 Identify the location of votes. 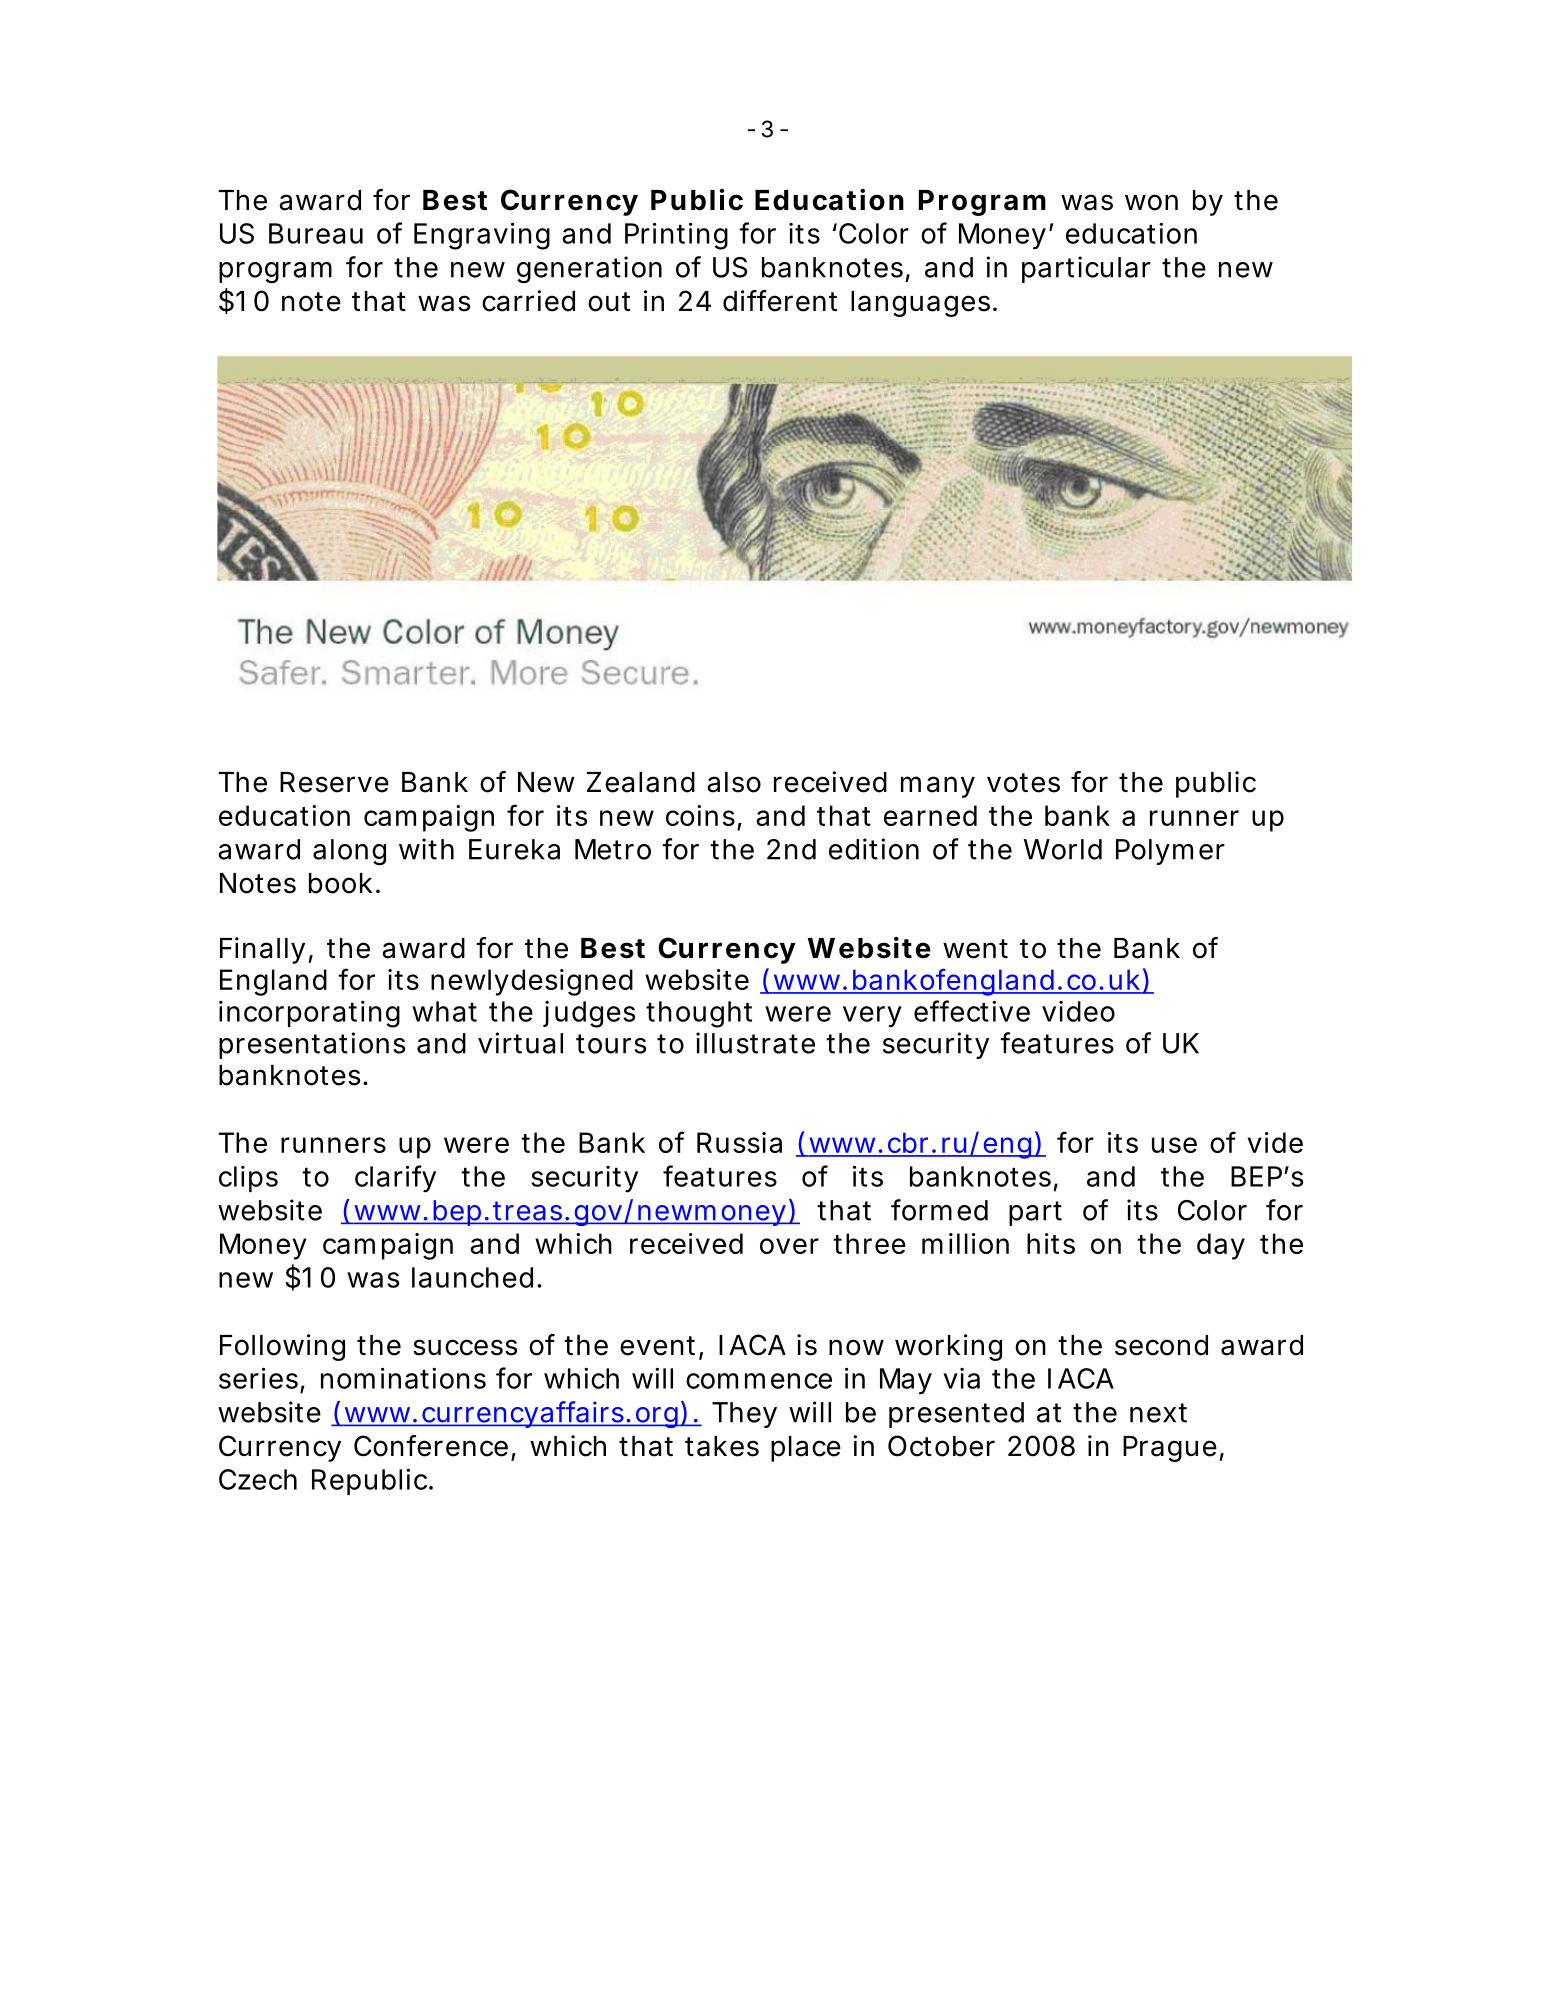
(1023, 783).
